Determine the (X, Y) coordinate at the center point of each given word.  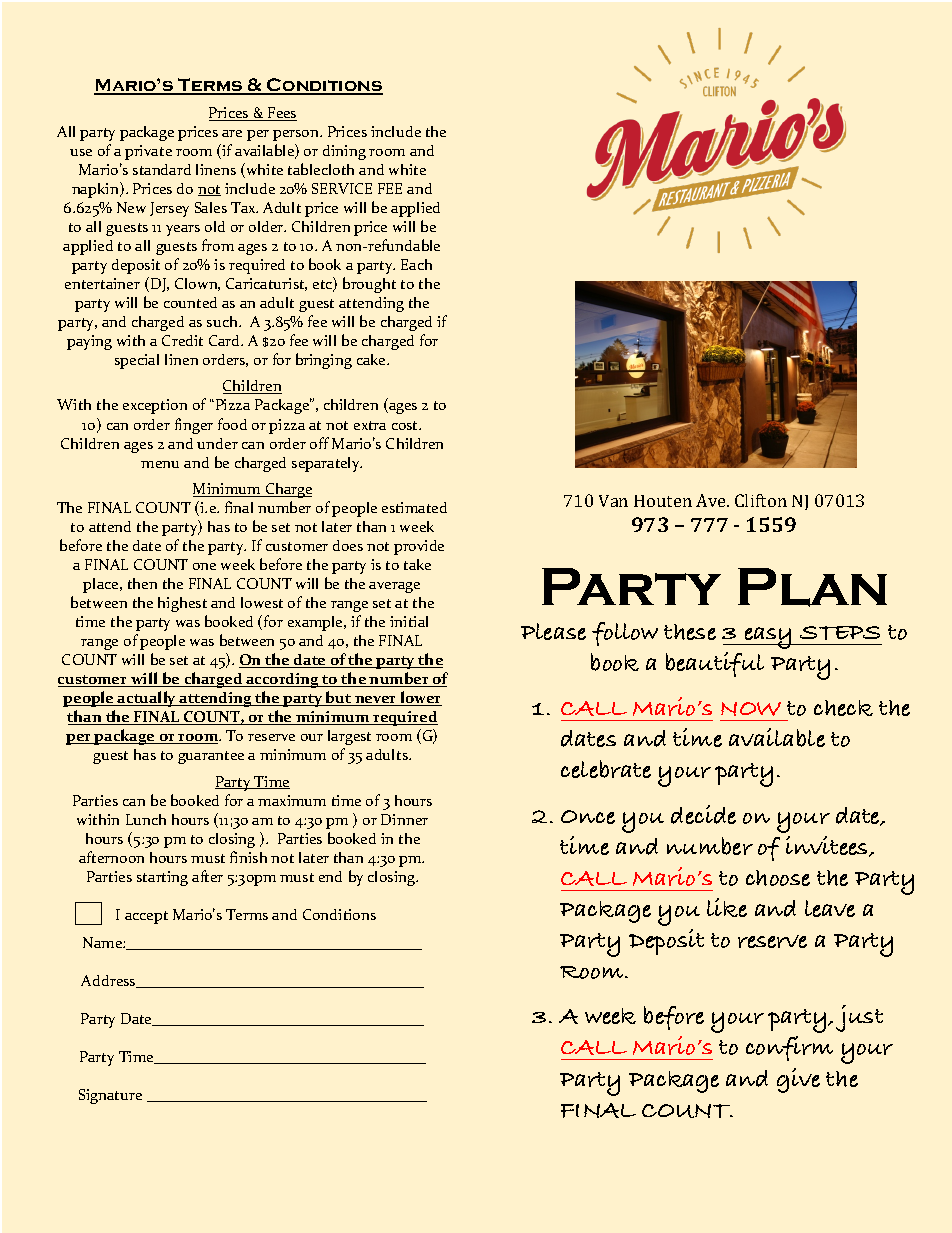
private (148, 152)
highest (182, 604)
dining (344, 152)
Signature (110, 1096)
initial (409, 621)
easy (768, 638)
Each (416, 264)
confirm (789, 1048)
